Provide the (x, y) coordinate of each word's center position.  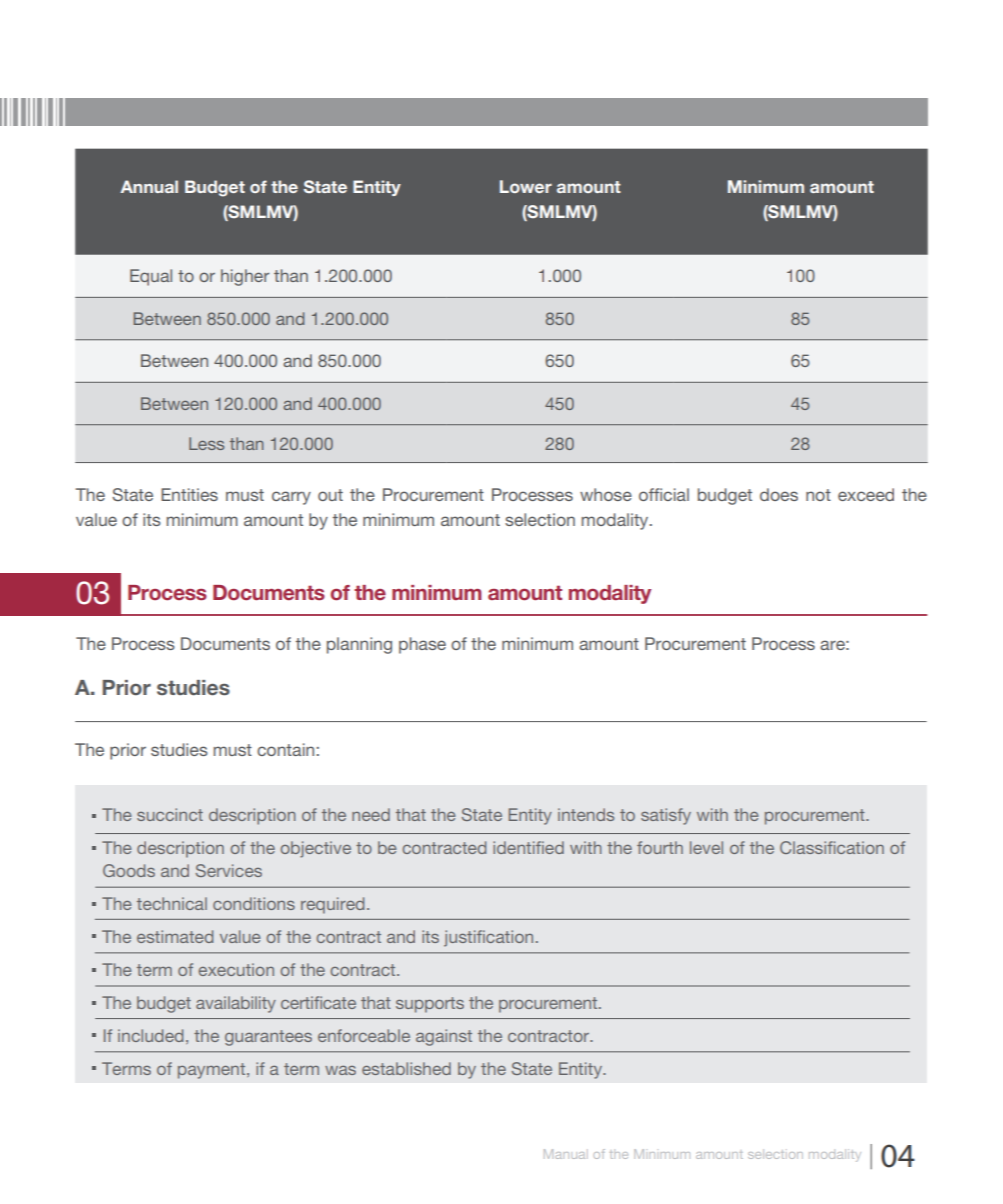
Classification (832, 847)
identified (528, 847)
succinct (170, 814)
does (779, 494)
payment (213, 1071)
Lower (526, 186)
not (818, 495)
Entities (189, 494)
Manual (566, 1154)
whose (606, 494)
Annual (149, 186)
